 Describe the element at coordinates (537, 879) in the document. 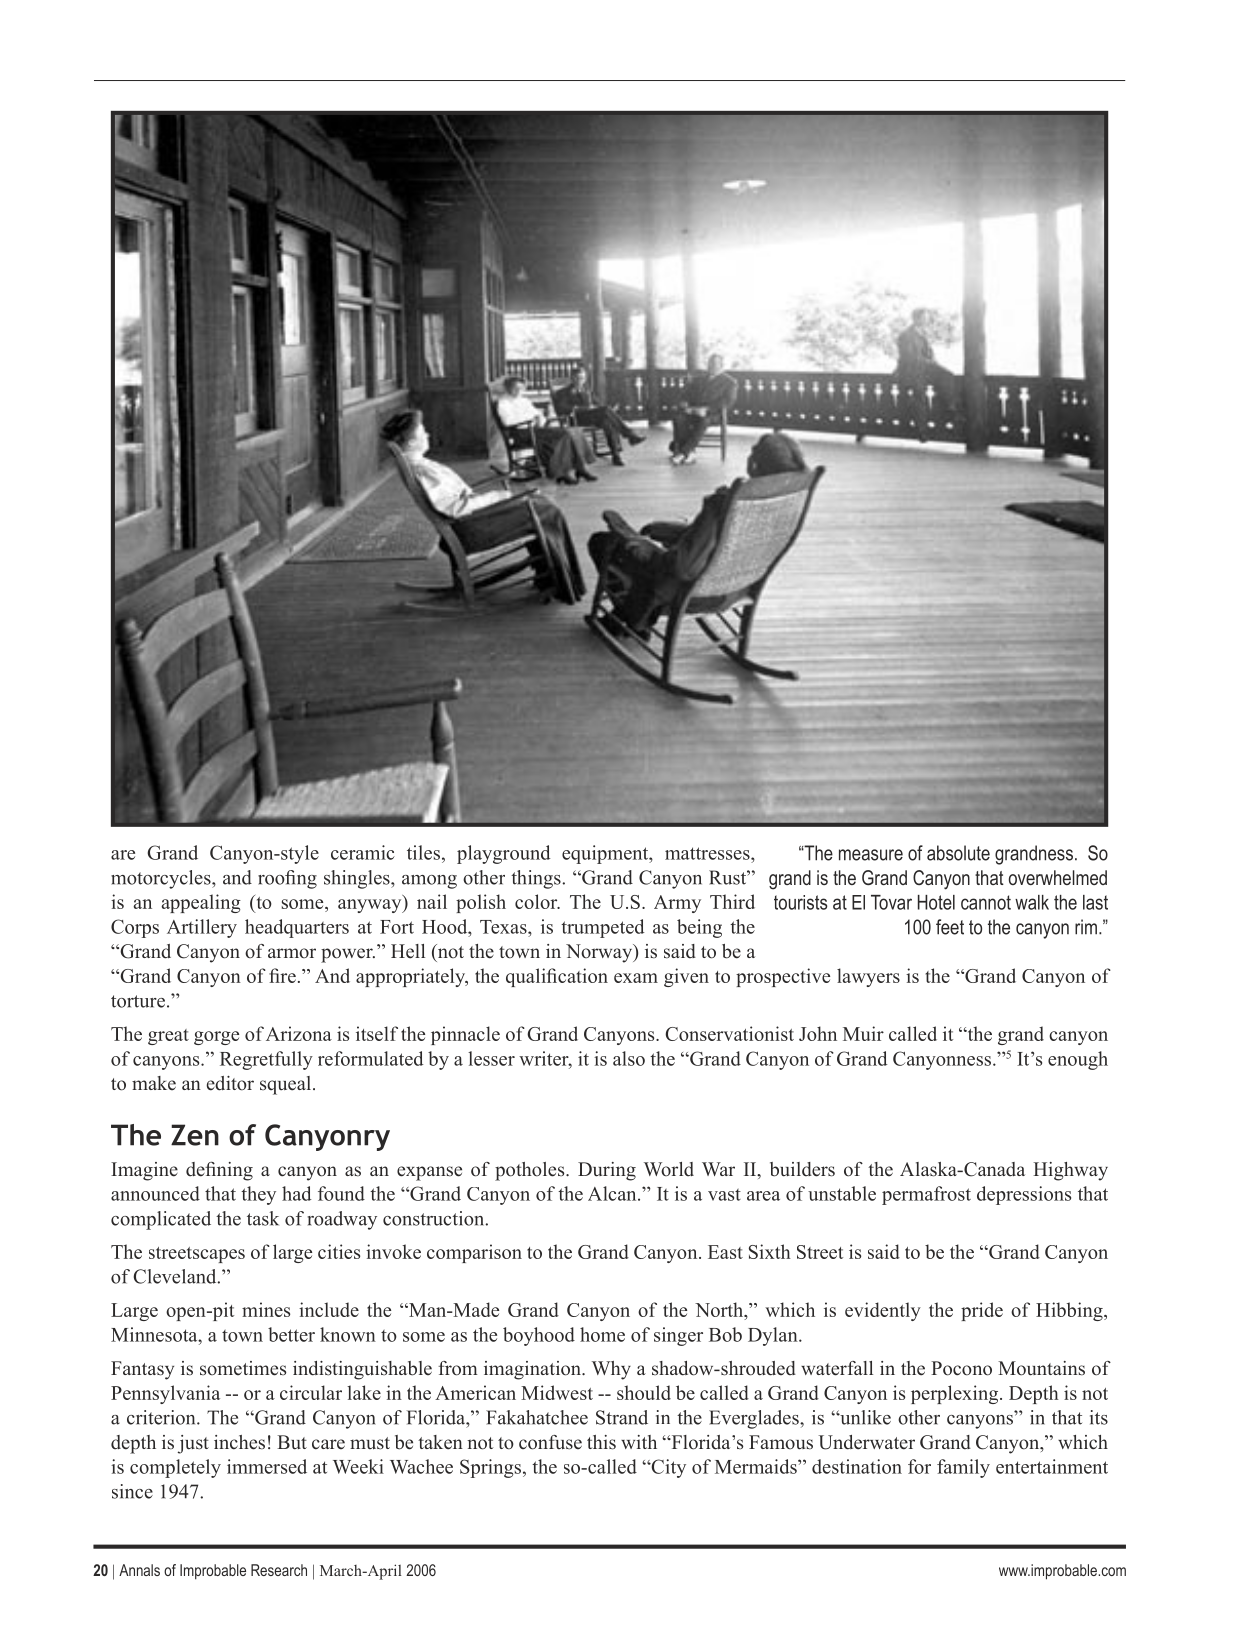

I see `things` at that location.
